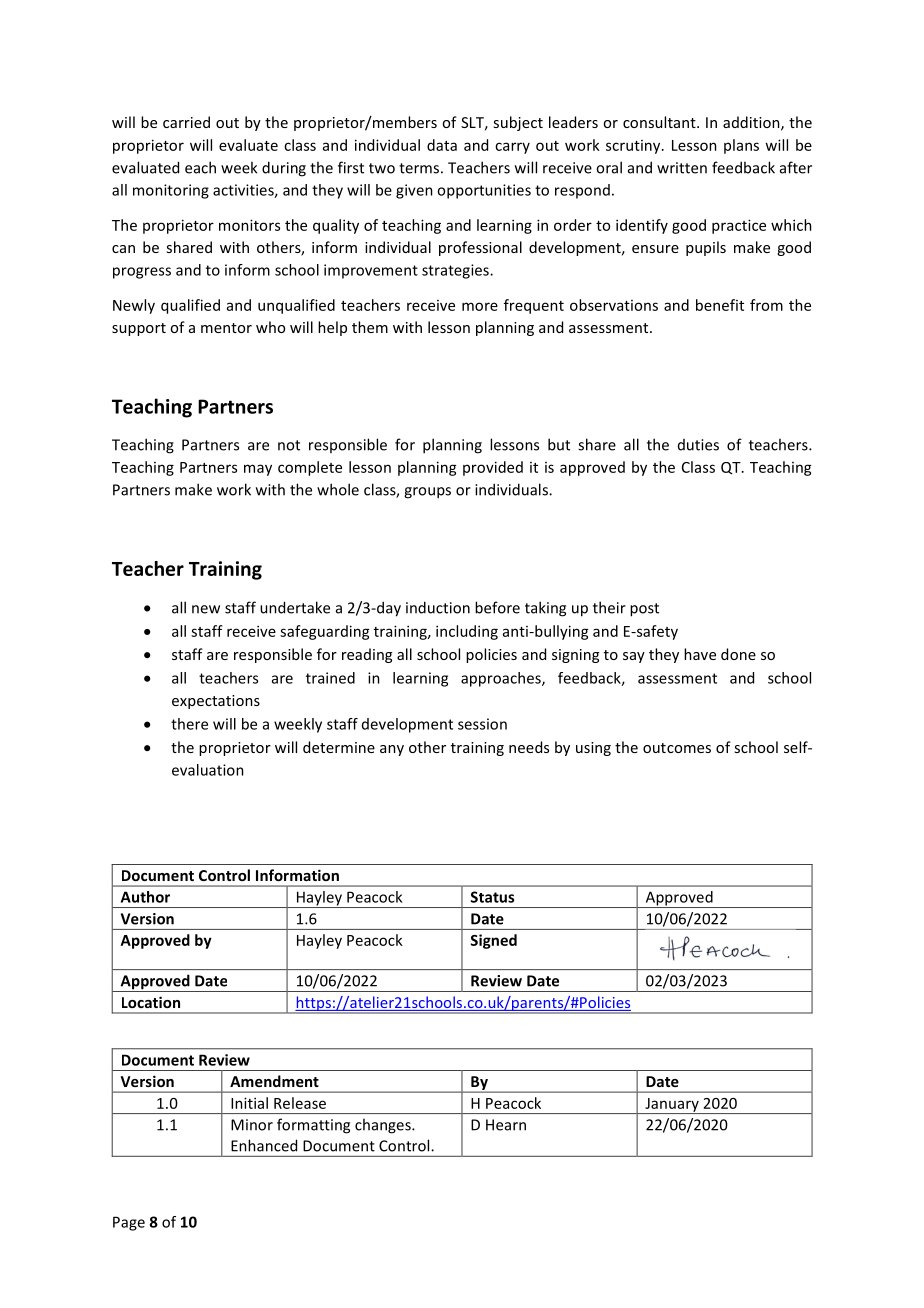 This screenshot has width=924, height=1308. I want to click on Hearn, so click(506, 1125).
